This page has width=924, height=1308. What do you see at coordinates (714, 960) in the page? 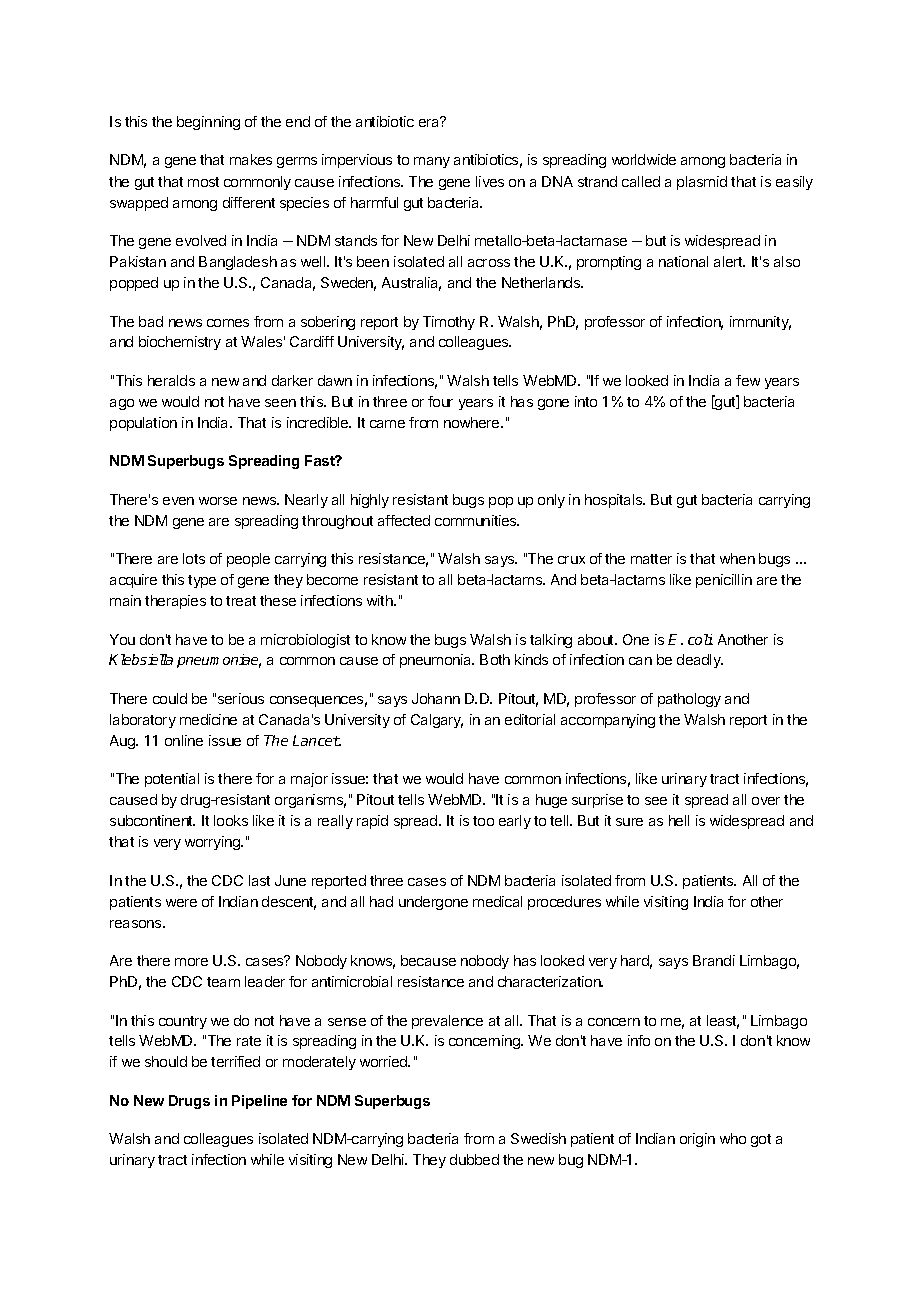
I see `Brandi` at bounding box center [714, 960].
